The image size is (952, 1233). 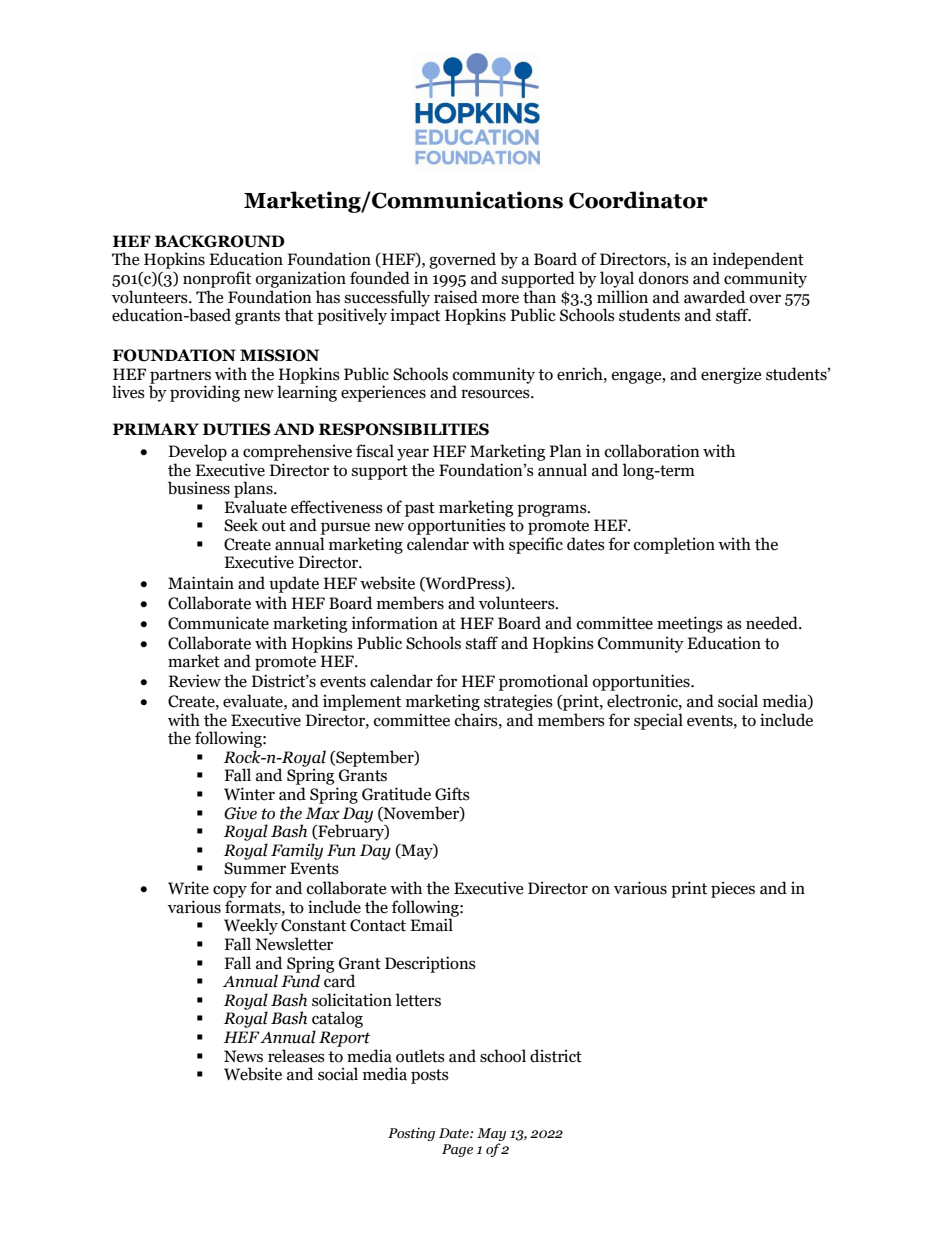 What do you see at coordinates (220, 241) in the screenshot?
I see `BACKGROUND` at bounding box center [220, 241].
